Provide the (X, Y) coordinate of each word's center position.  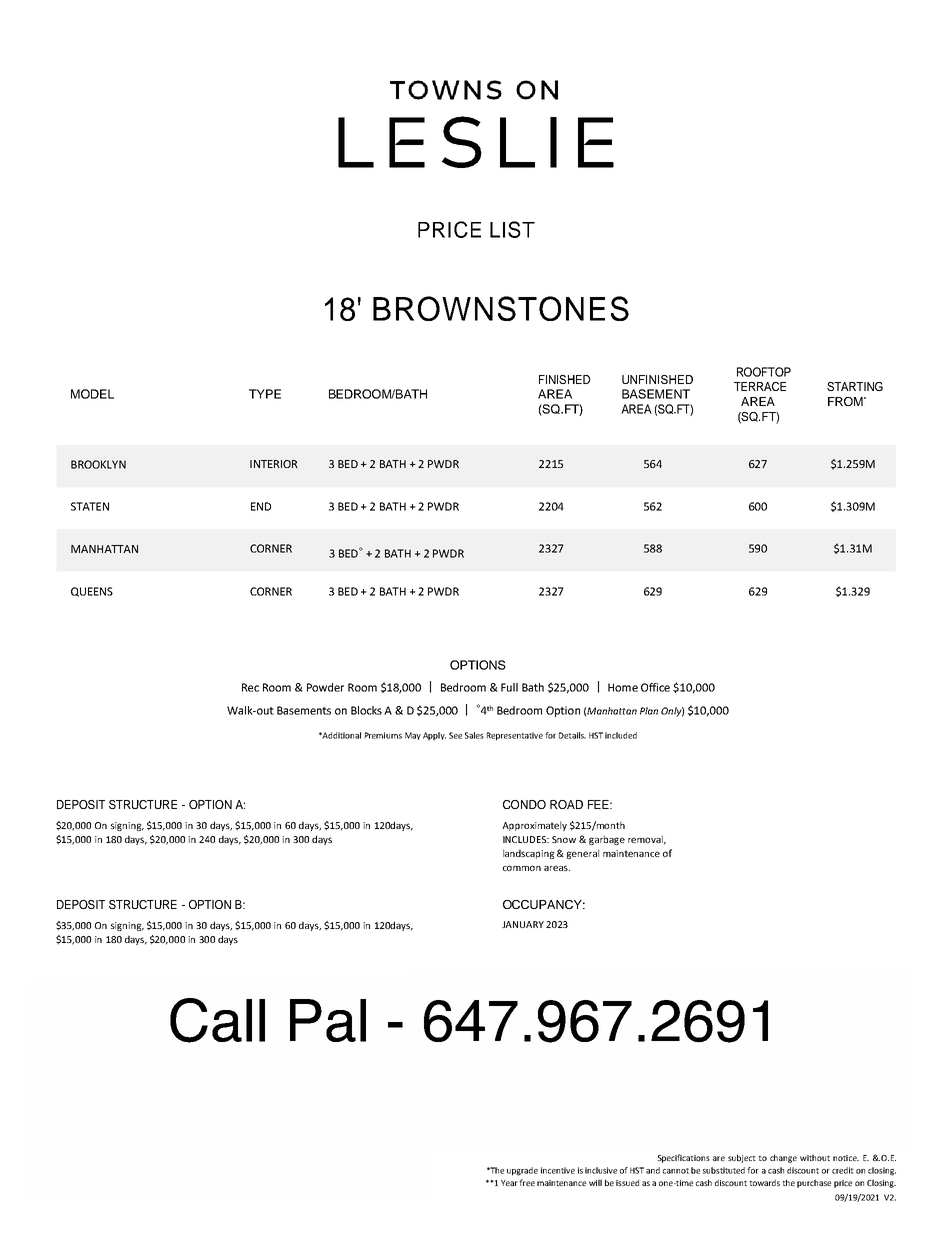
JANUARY (523, 924)
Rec (250, 687)
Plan (649, 711)
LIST (512, 229)
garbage (607, 840)
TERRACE (760, 386)
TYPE (265, 394)
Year (509, 1183)
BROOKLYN (98, 464)
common (522, 868)
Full (509, 687)
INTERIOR (274, 464)
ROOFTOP (764, 372)
